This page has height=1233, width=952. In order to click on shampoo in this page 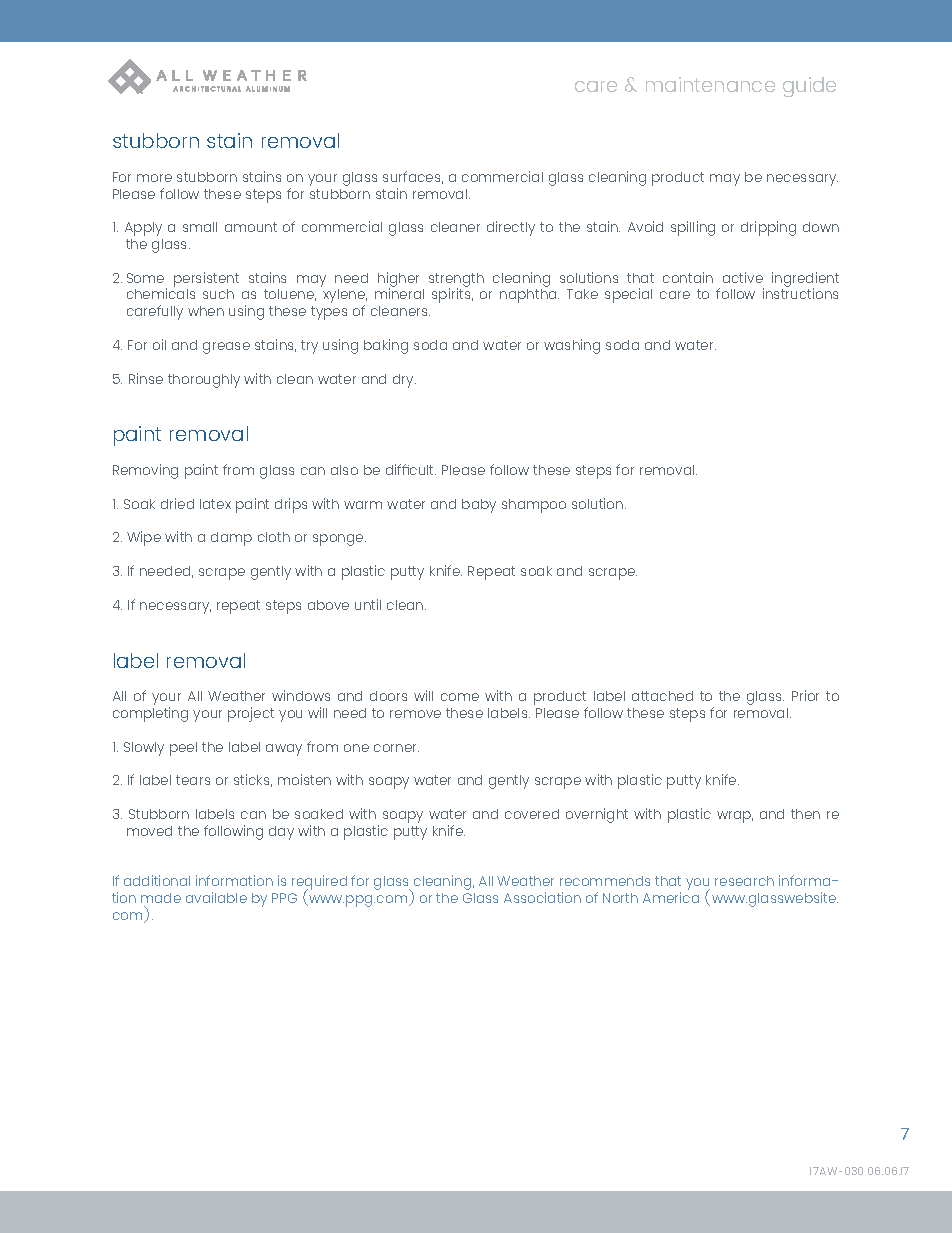, I will do `click(534, 506)`.
